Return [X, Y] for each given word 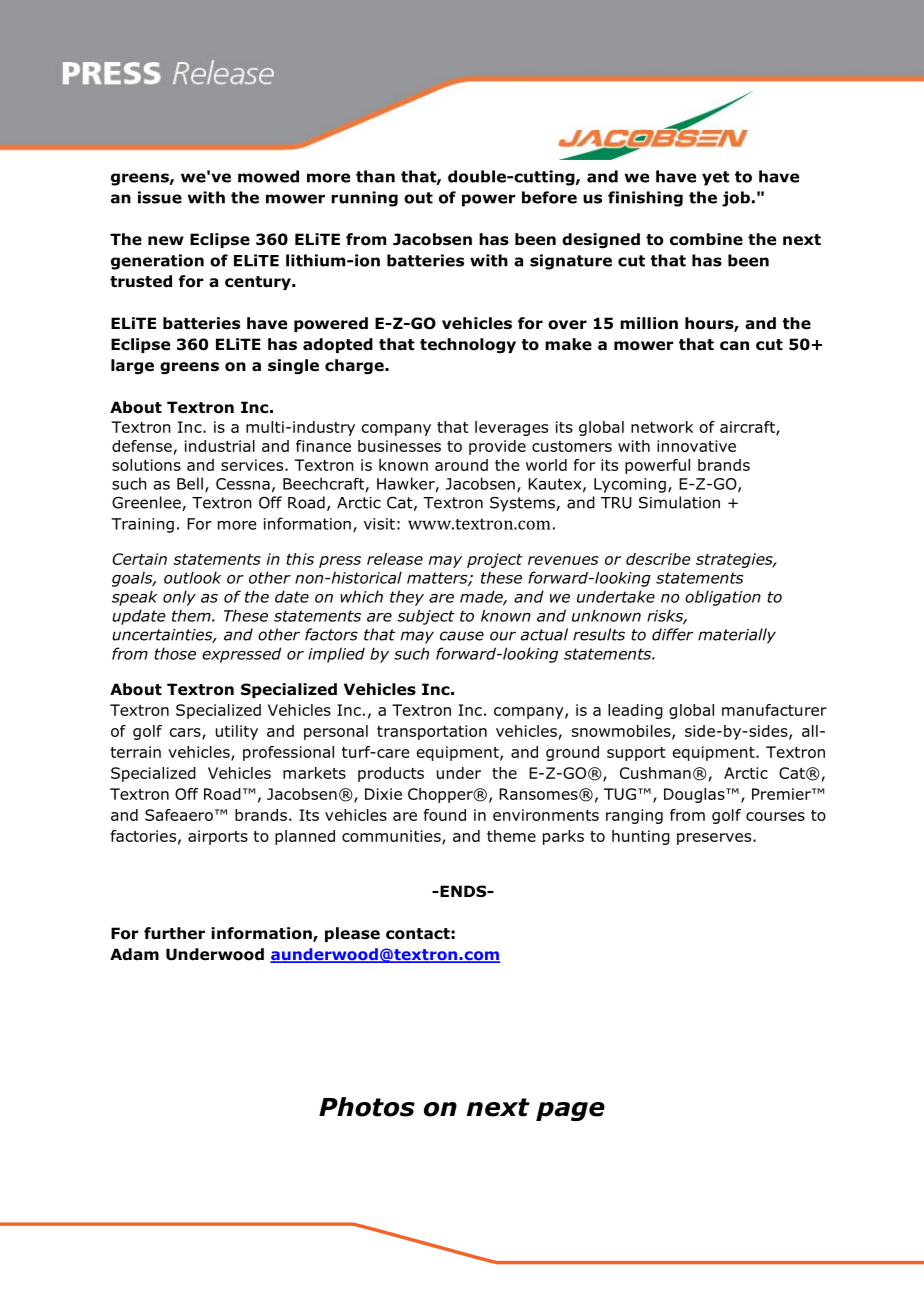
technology [468, 345]
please [352, 934]
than [375, 176]
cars [186, 734]
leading [635, 711]
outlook [193, 577]
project [495, 560]
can [734, 346]
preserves [715, 839]
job [736, 199]
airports [218, 837]
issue [160, 197]
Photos [367, 1107]
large [132, 366]
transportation [432, 732]
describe [658, 559]
